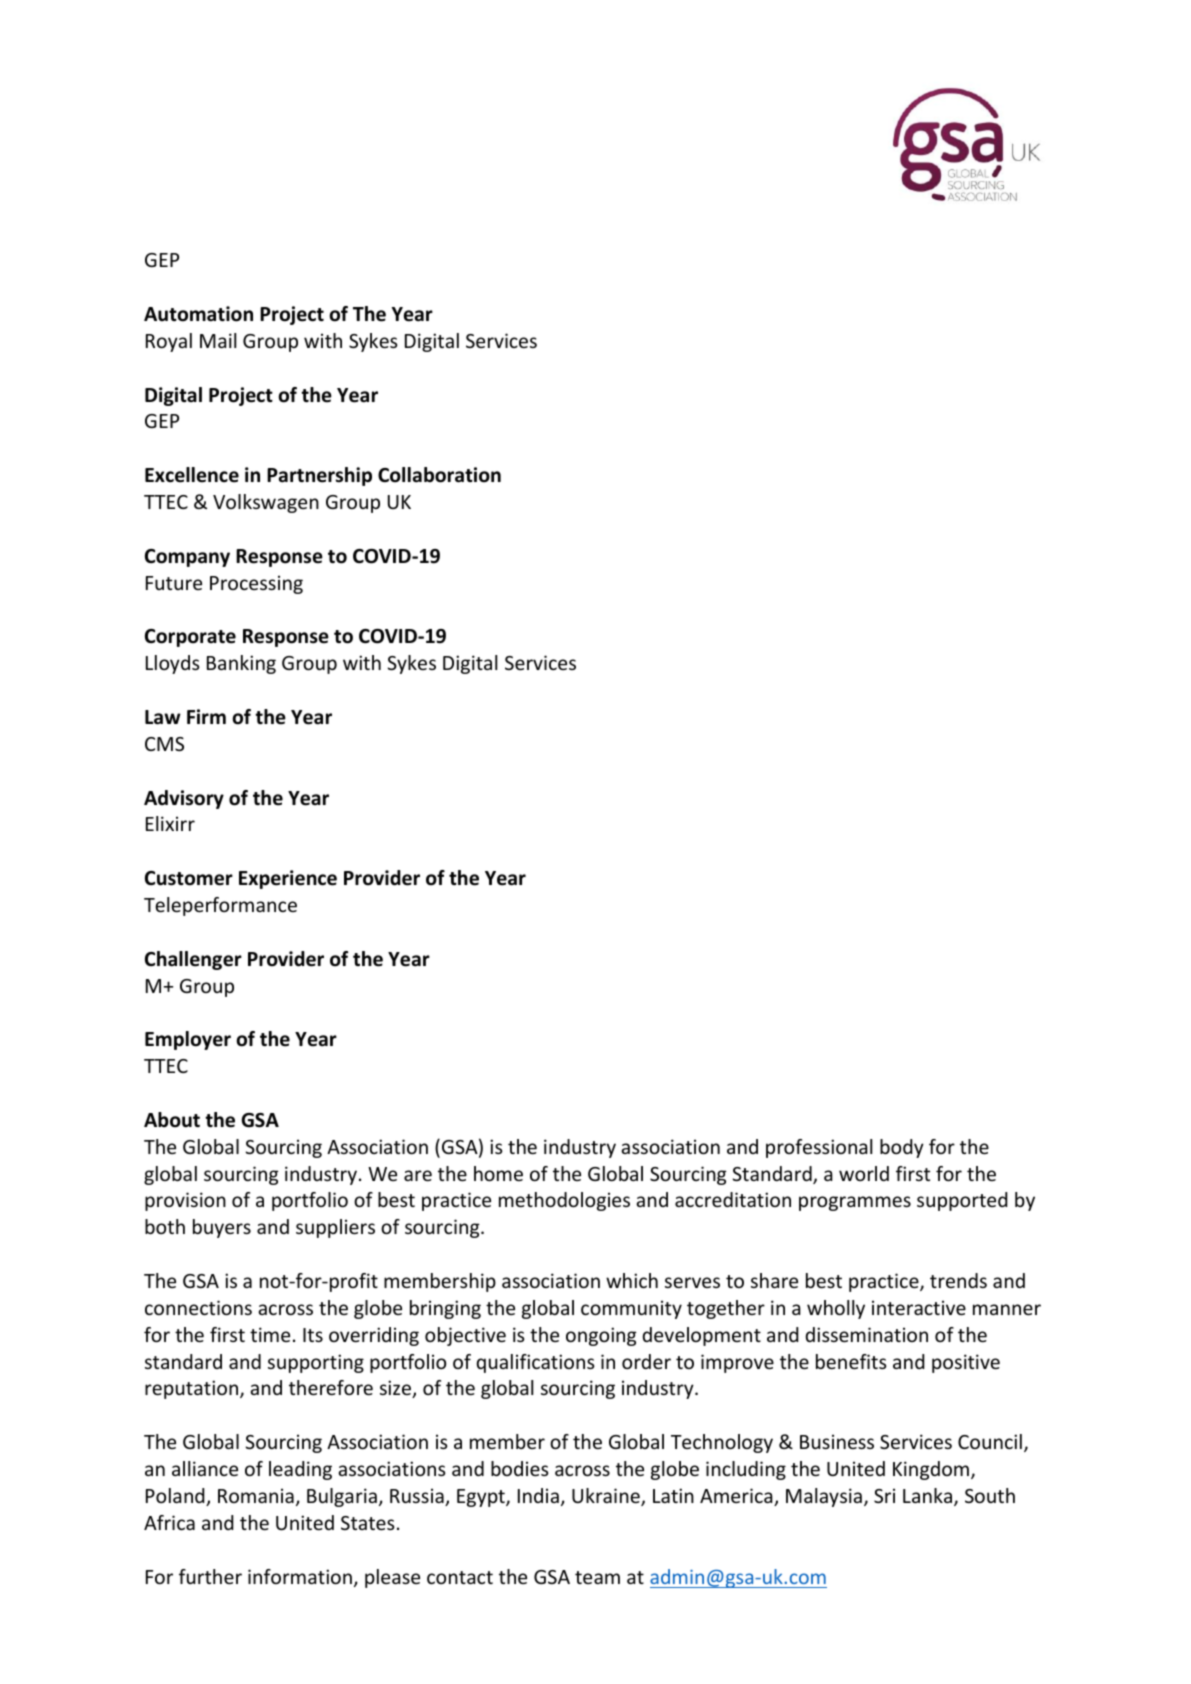  I want to click on Partnership, so click(319, 476).
